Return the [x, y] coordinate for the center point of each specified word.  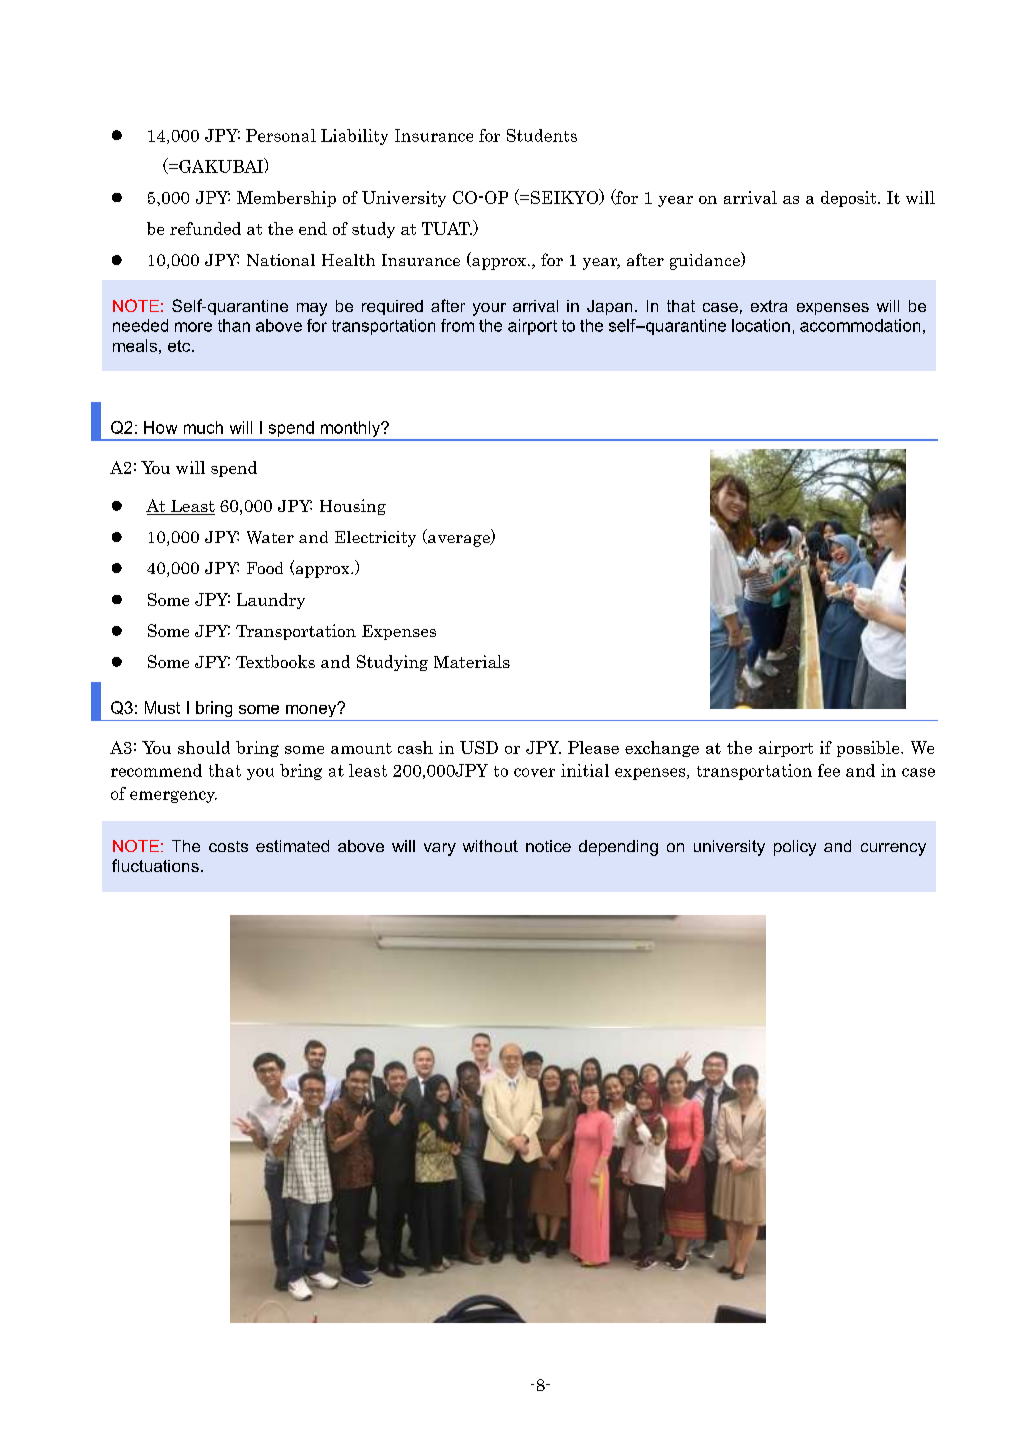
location [761, 325]
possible [869, 749]
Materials [472, 661]
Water [270, 537]
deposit [850, 199]
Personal [281, 135]
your [489, 309]
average [459, 541]
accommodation [860, 325]
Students [542, 135]
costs [228, 846]
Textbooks [275, 661]
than [234, 325]
